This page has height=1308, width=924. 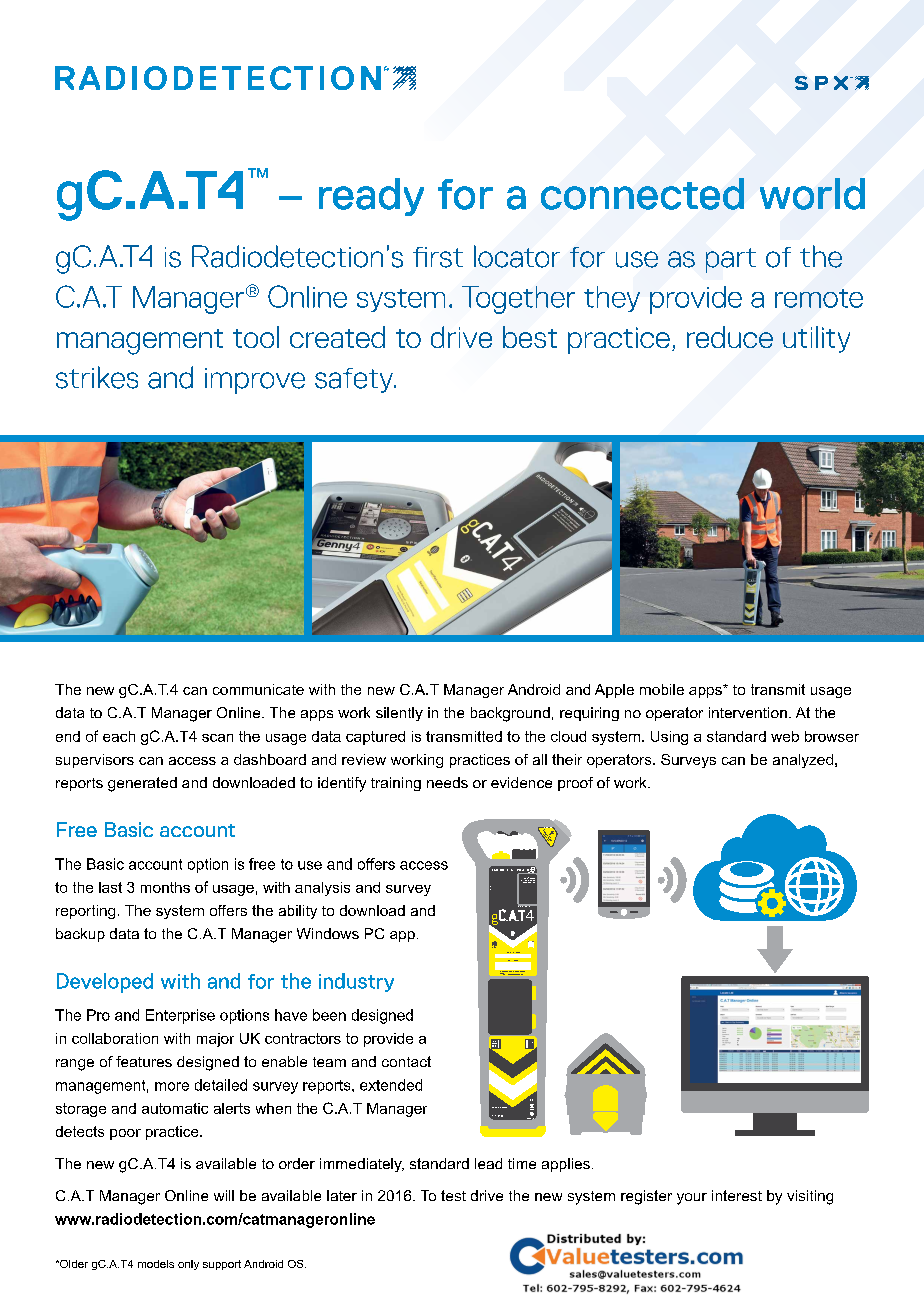 I want to click on silently, so click(x=399, y=714).
